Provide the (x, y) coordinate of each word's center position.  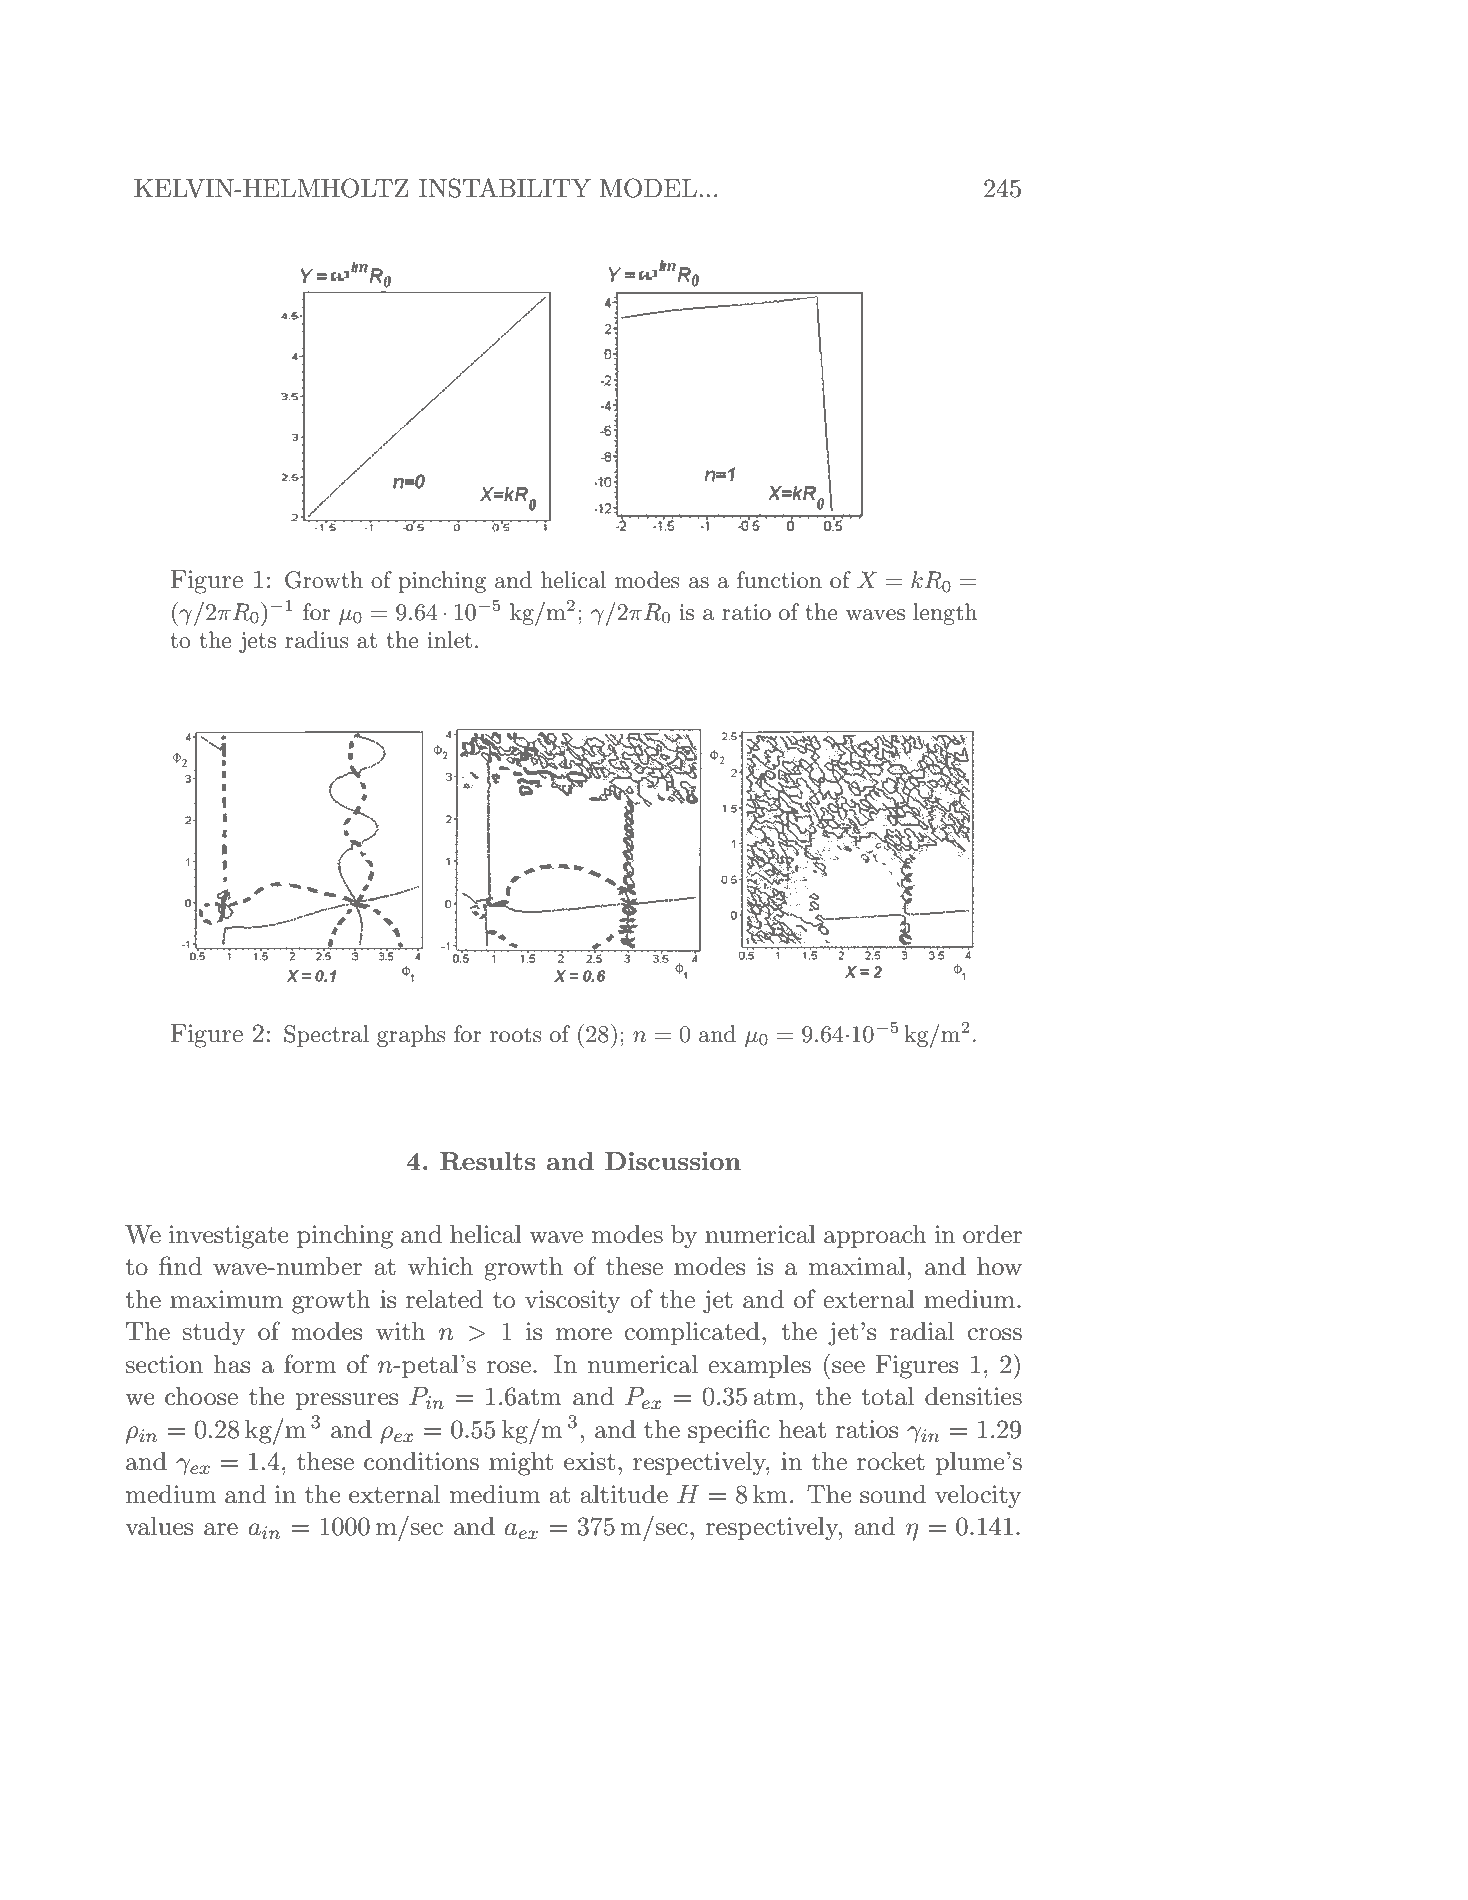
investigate (229, 1237)
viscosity (572, 1302)
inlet (449, 640)
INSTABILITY (505, 188)
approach (875, 1236)
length (945, 614)
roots (516, 1035)
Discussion (673, 1161)
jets (257, 642)
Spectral (326, 1036)
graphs (411, 1036)
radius (317, 640)
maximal (857, 1266)
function (779, 580)
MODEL (648, 188)
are (221, 1529)
